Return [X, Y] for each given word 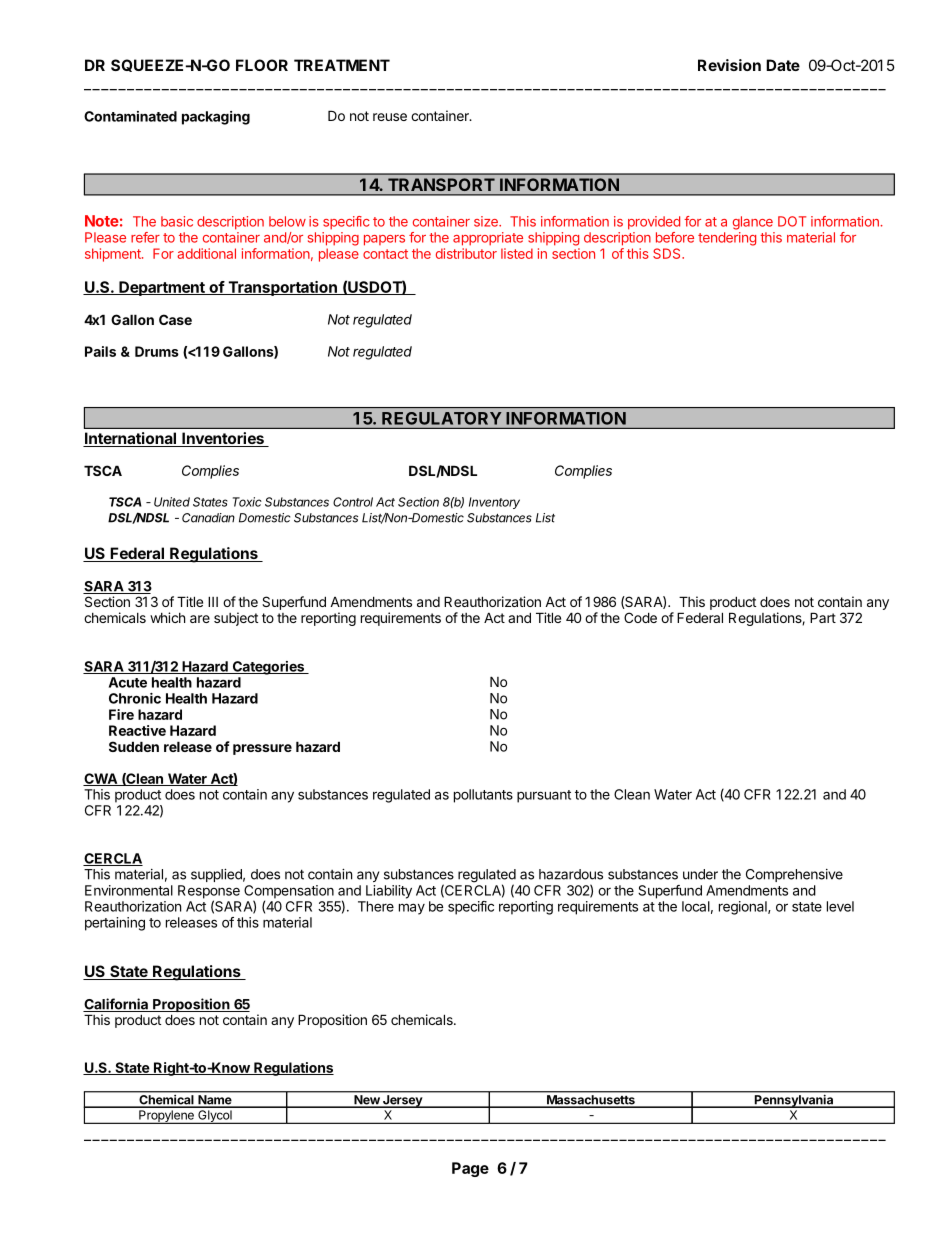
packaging [216, 118]
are [200, 619]
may [412, 909]
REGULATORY [441, 418]
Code [640, 617]
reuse [390, 117]
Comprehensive [794, 875]
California [116, 1005]
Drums [157, 351]
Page [470, 1169]
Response [209, 893]
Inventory [494, 503]
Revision [729, 65]
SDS [668, 253]
